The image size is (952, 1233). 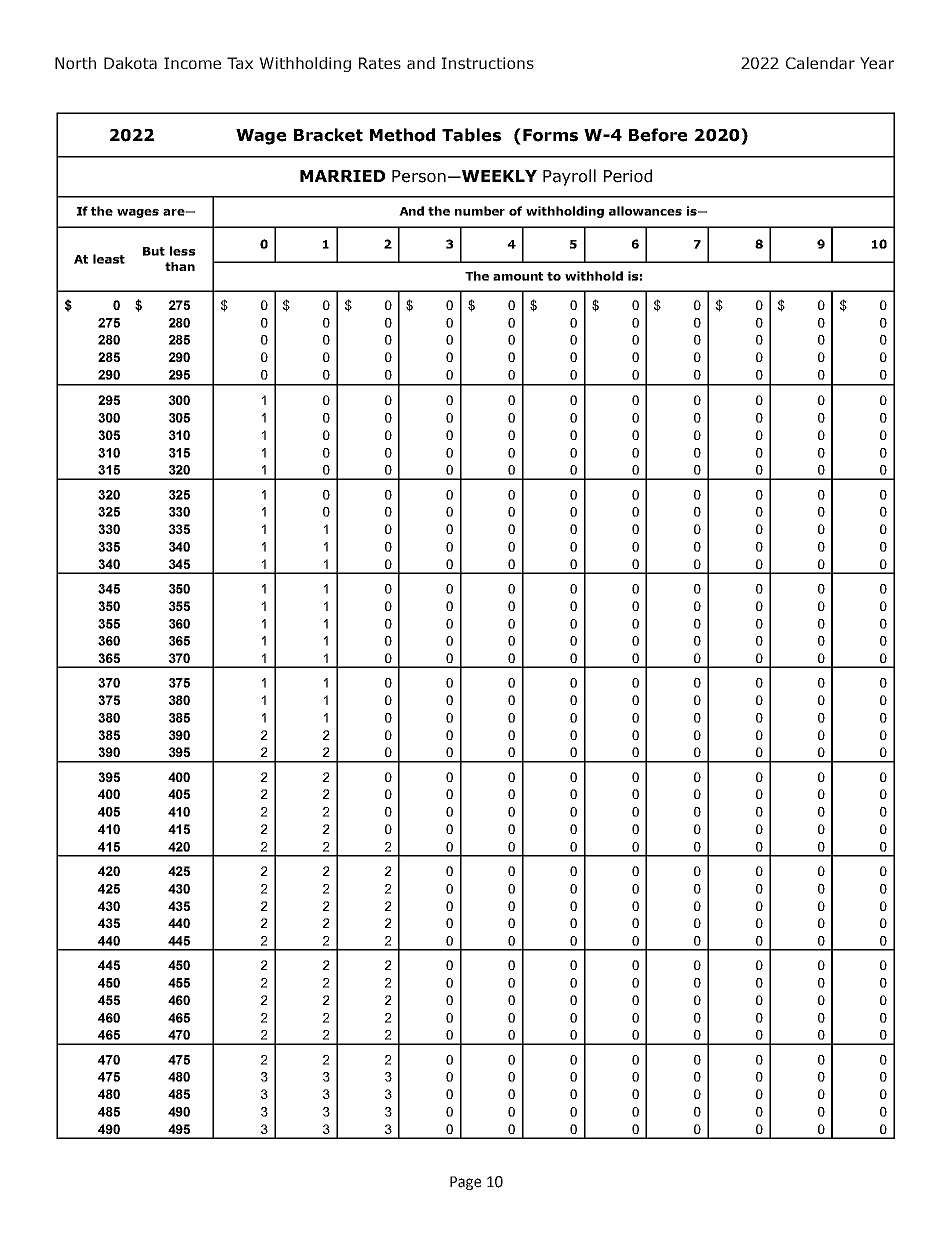 What do you see at coordinates (109, 259) in the screenshot?
I see `least` at bounding box center [109, 259].
